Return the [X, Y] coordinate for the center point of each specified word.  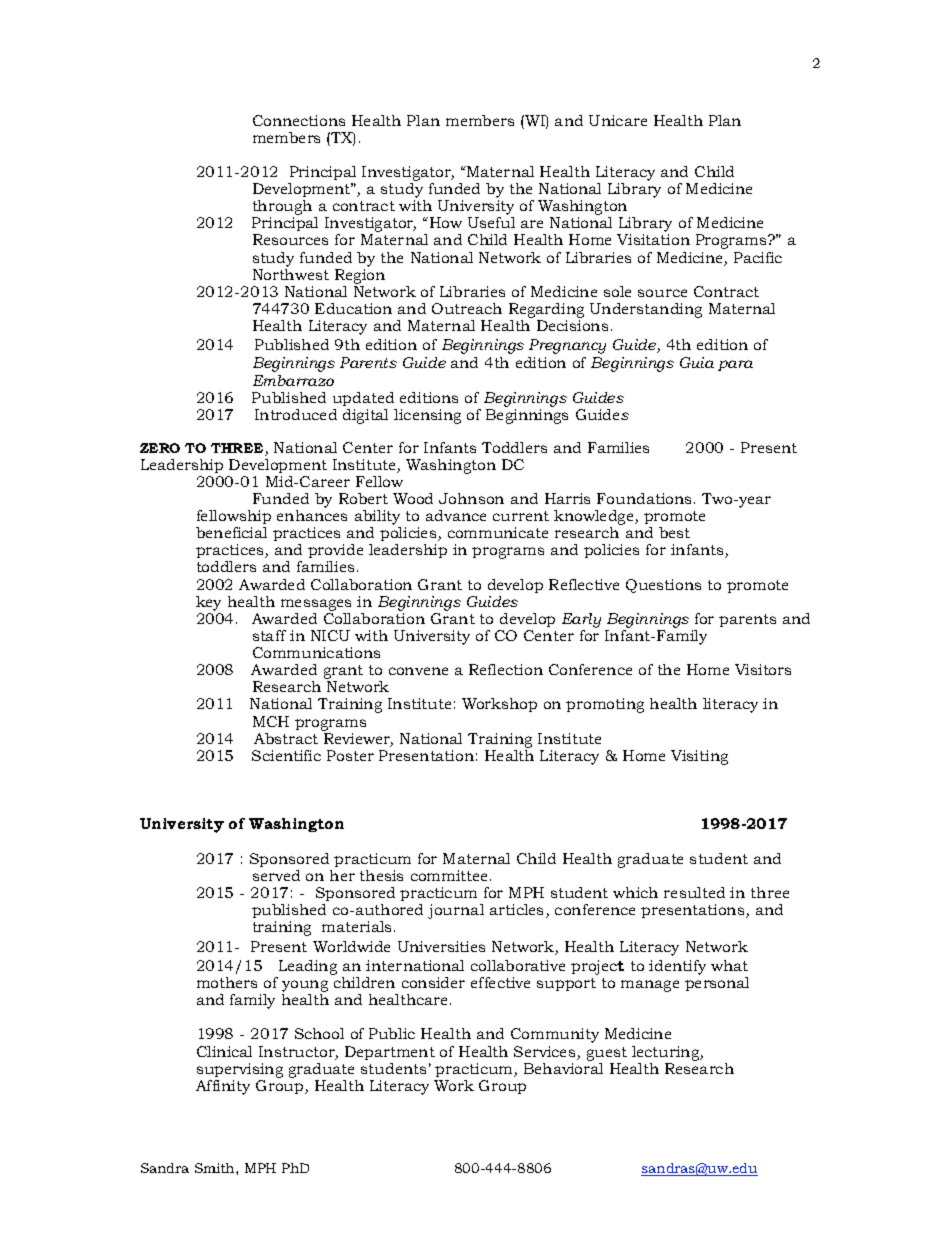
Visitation [653, 239]
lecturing [667, 1053]
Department [390, 1053]
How [444, 222]
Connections [299, 120]
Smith [216, 1168]
